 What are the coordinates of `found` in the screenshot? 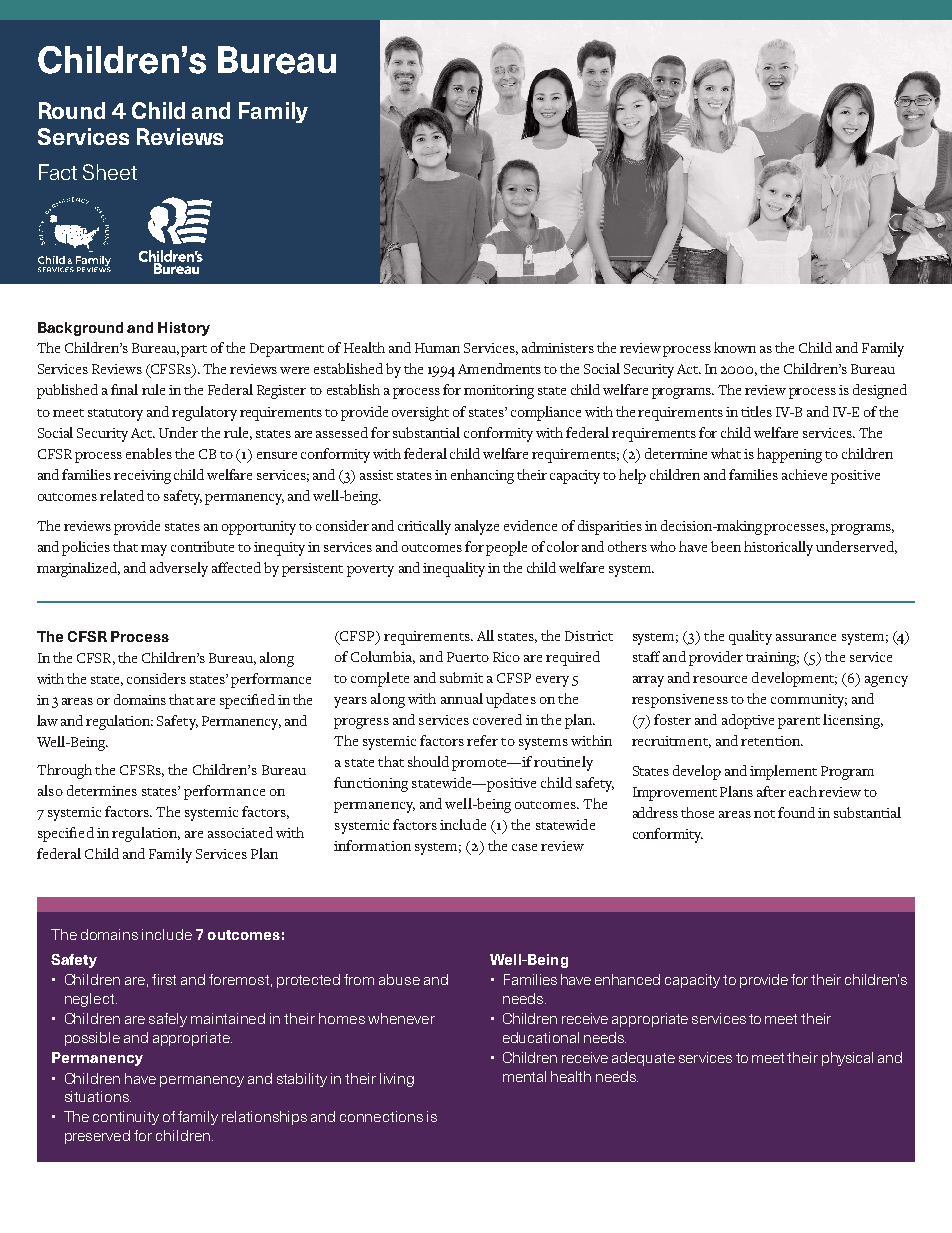 It's located at (796, 812).
